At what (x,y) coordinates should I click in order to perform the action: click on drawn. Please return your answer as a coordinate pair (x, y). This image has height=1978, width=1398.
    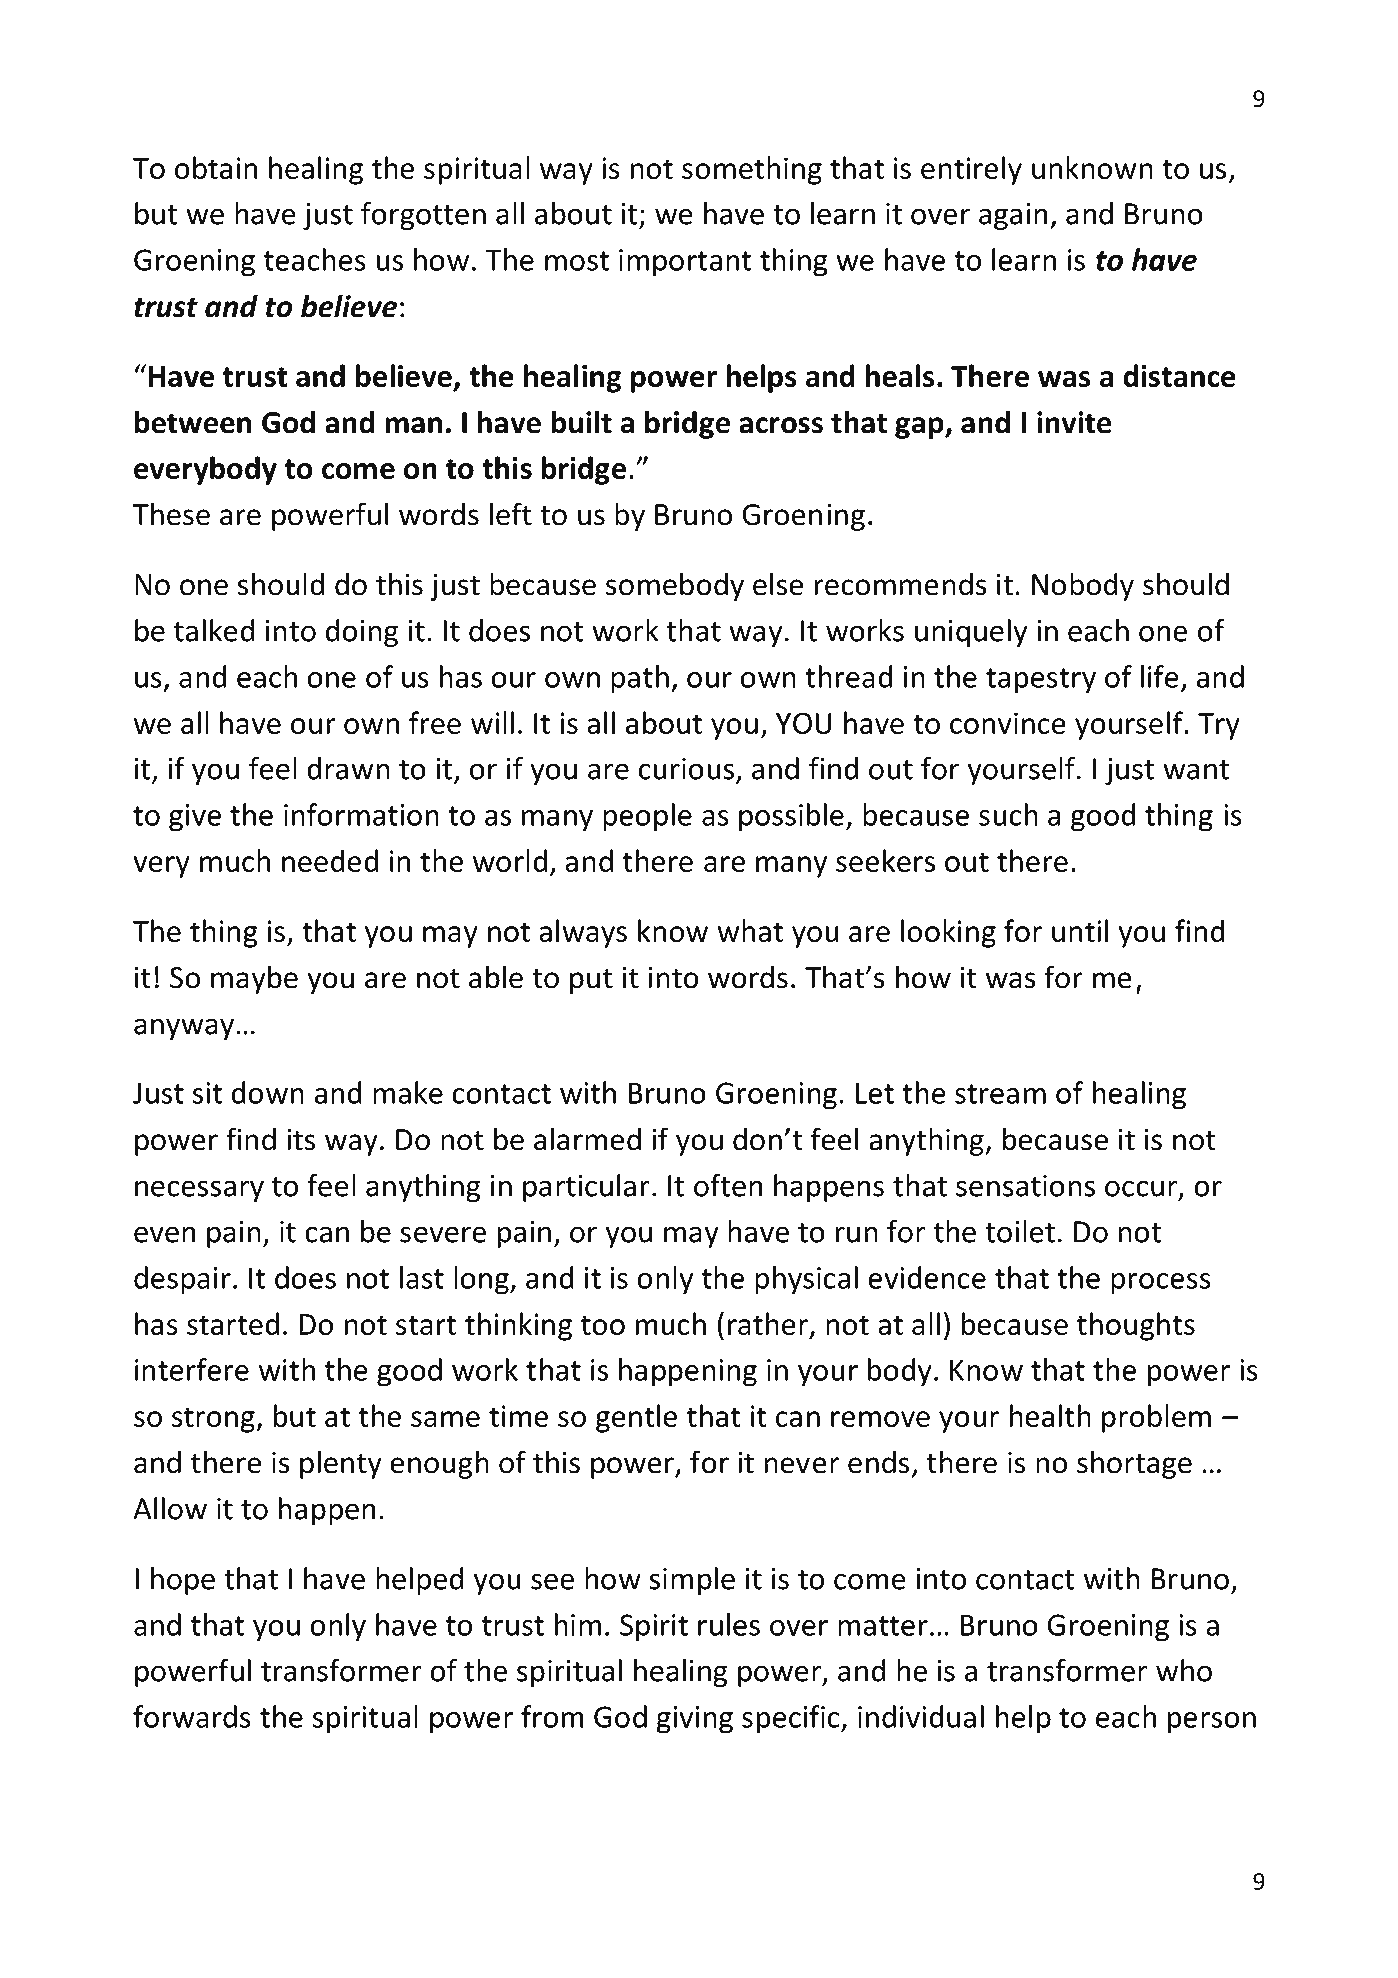
    Looking at the image, I should click on (348, 768).
